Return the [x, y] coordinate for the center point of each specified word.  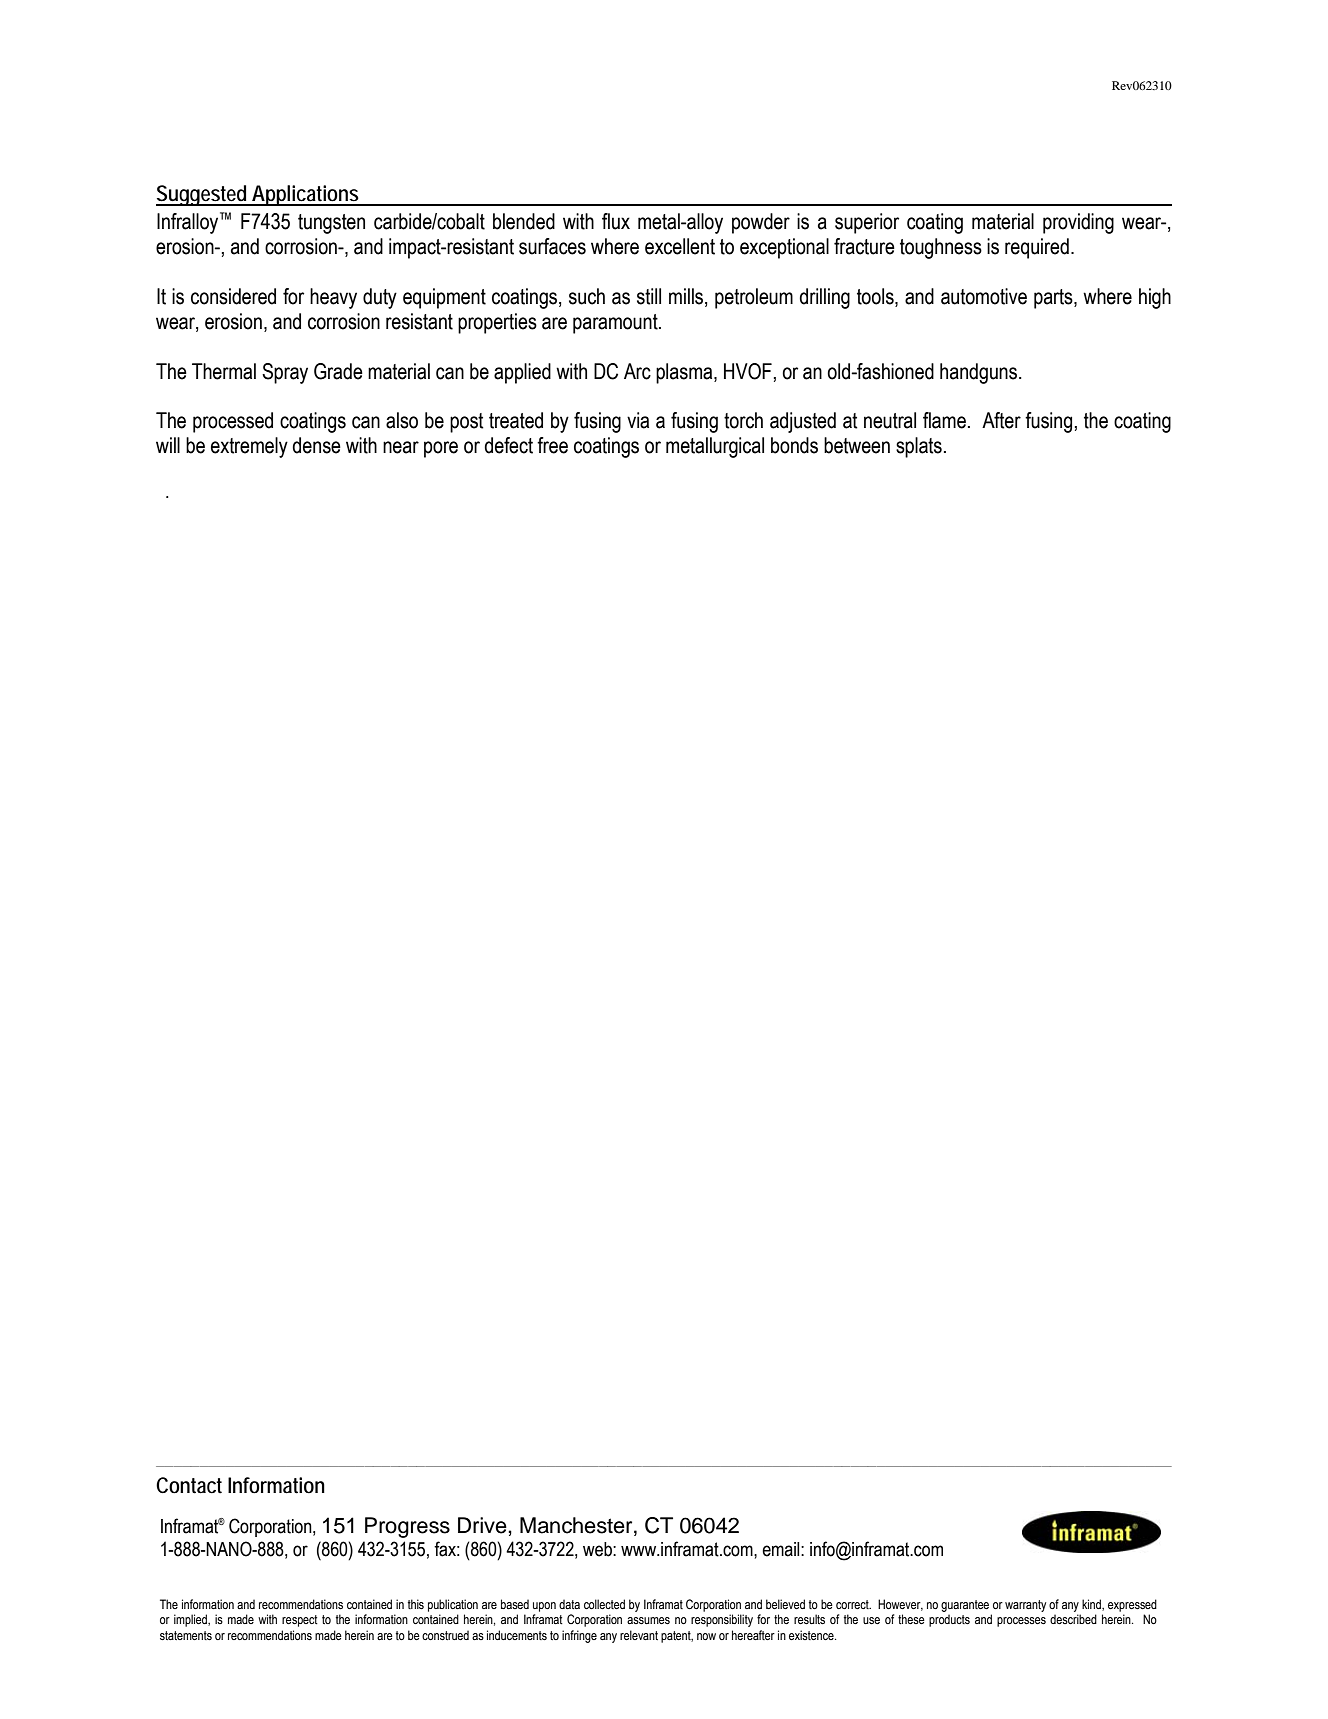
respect [300, 1621]
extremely [249, 447]
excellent [680, 246]
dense [316, 445]
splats [919, 447]
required [1037, 248]
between [857, 445]
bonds [794, 445]
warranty [1025, 1606]
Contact [189, 1485]
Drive [483, 1525]
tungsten [331, 224]
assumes [648, 1620]
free [552, 445]
